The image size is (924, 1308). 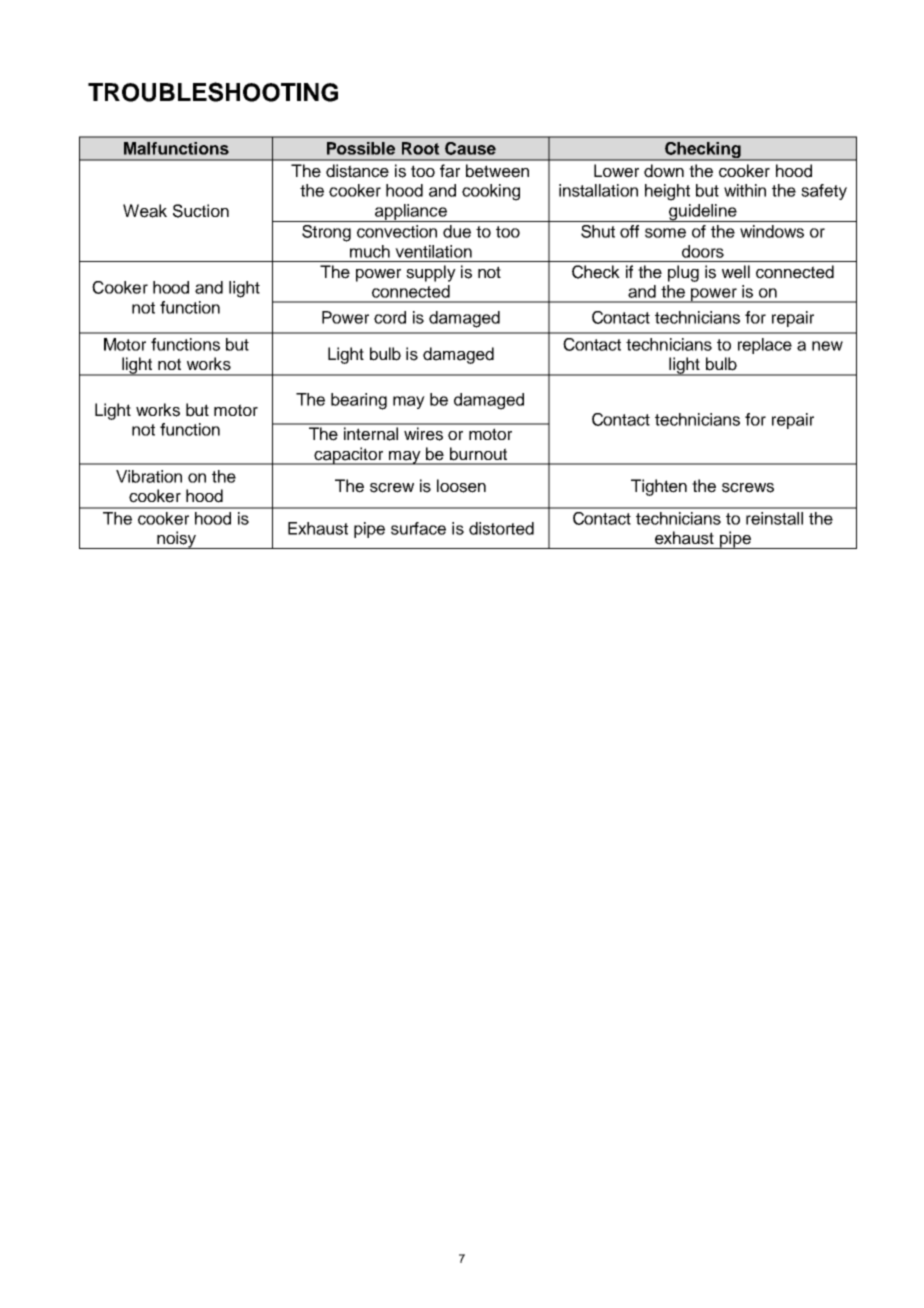 What do you see at coordinates (501, 528) in the screenshot?
I see `distorted` at bounding box center [501, 528].
